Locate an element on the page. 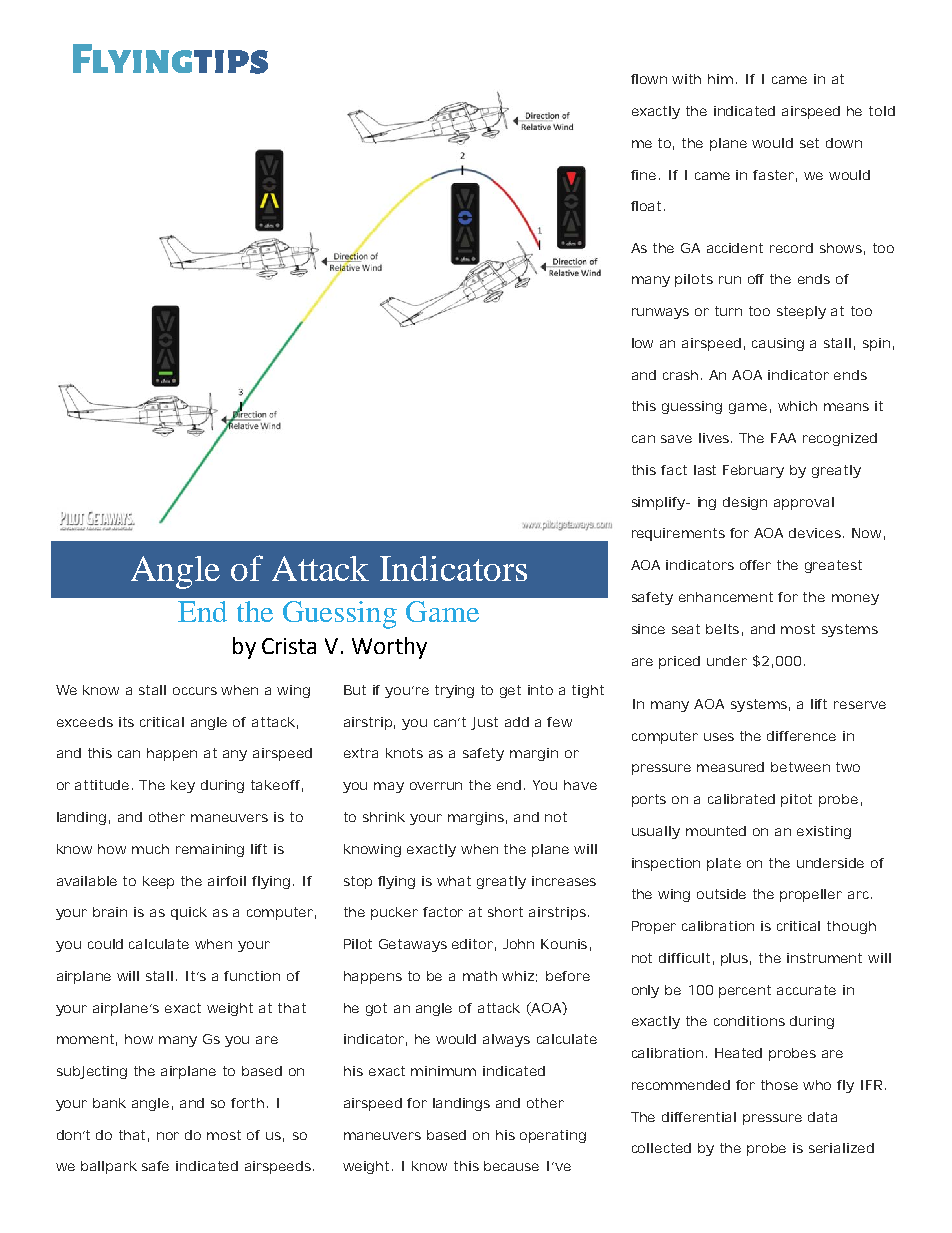  belts is located at coordinates (722, 629).
